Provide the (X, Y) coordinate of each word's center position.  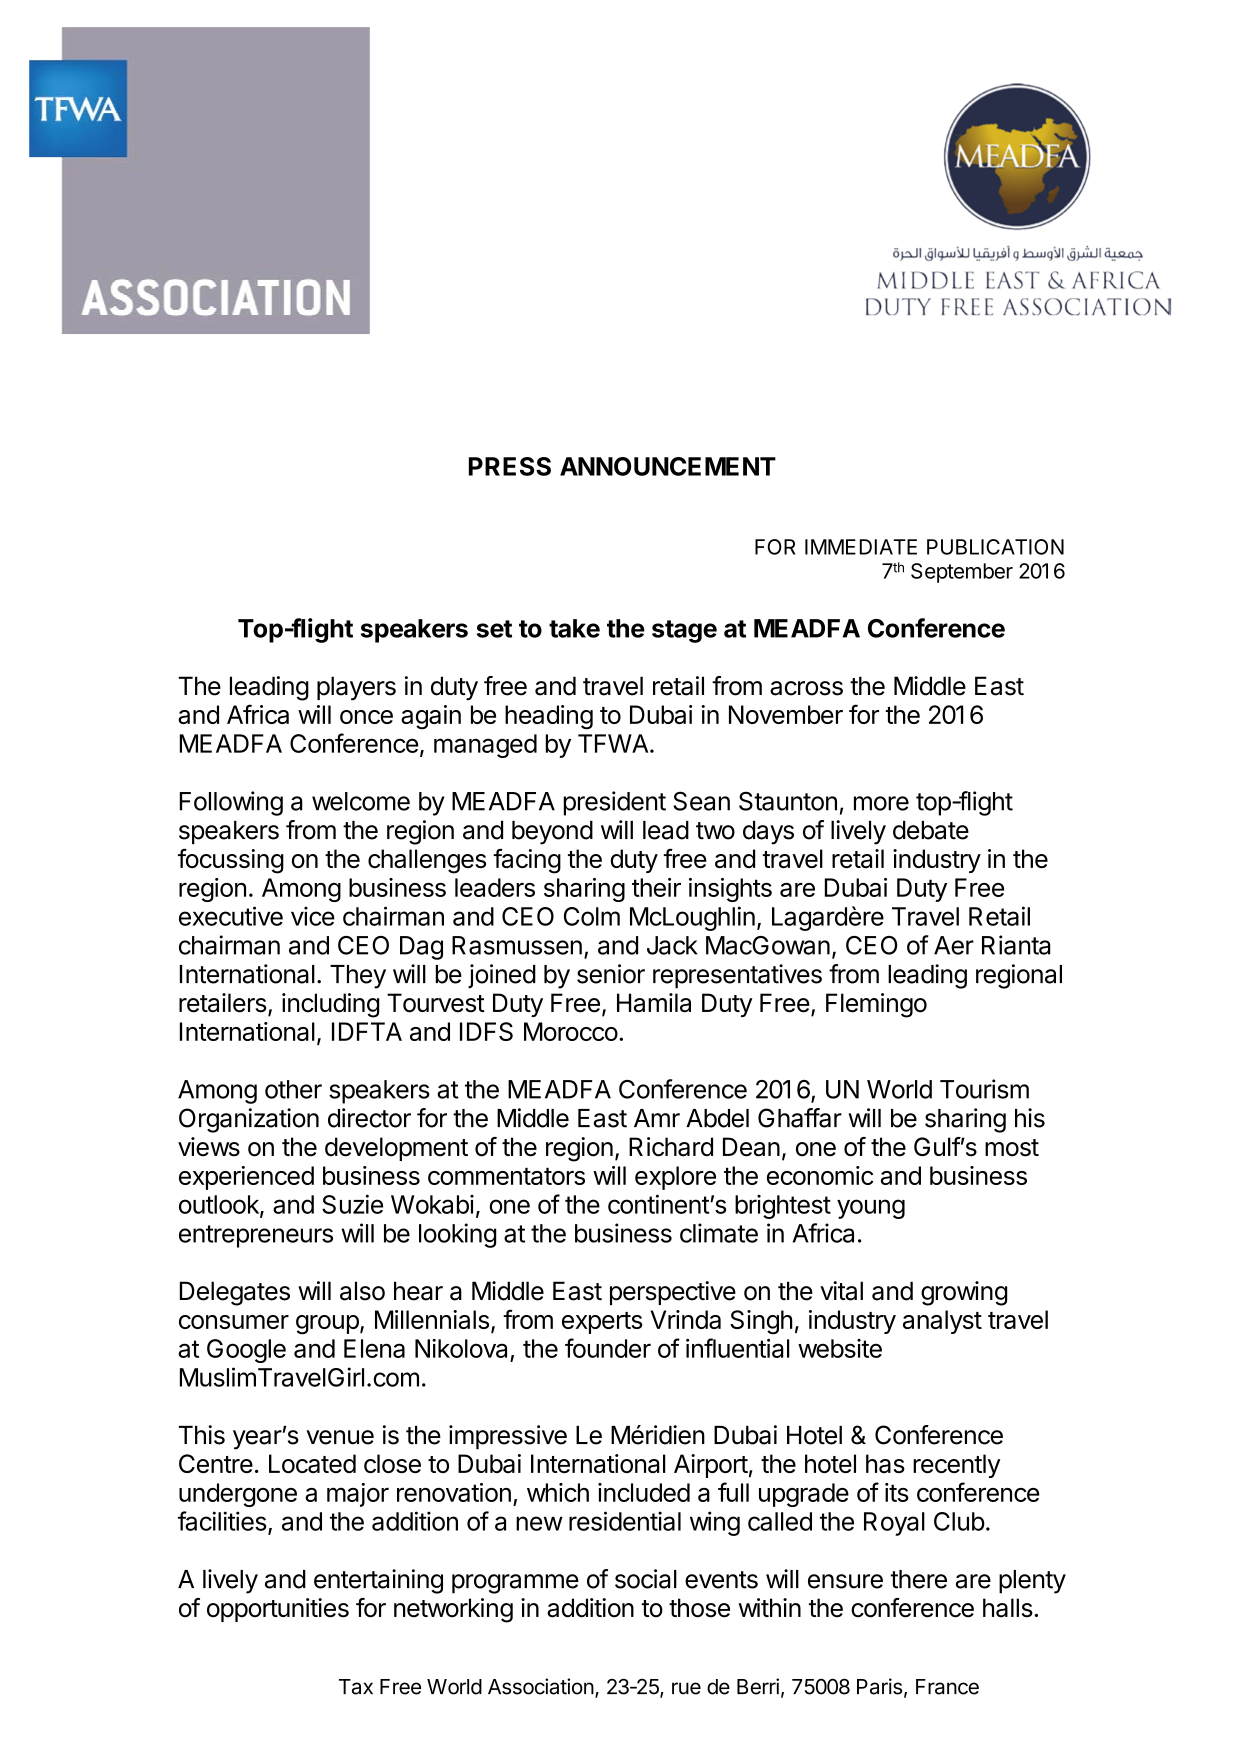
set (494, 629)
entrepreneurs (256, 1236)
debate (931, 830)
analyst (942, 1322)
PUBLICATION (995, 547)
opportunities (278, 1610)
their (656, 887)
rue (686, 1688)
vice (313, 916)
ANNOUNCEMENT (668, 466)
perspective (673, 1293)
